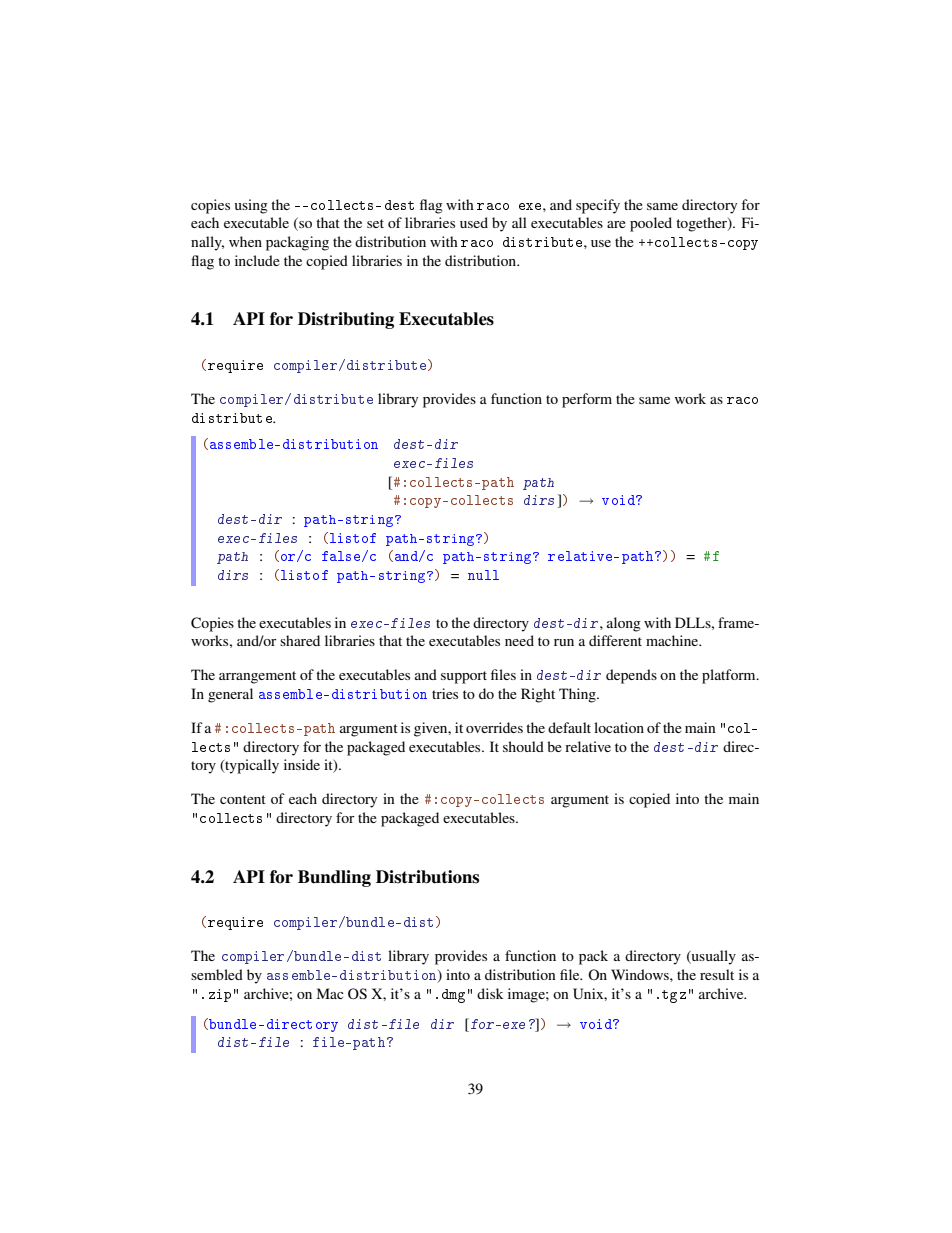  Describe the element at coordinates (220, 995) in the page. I see `zip` at that location.
